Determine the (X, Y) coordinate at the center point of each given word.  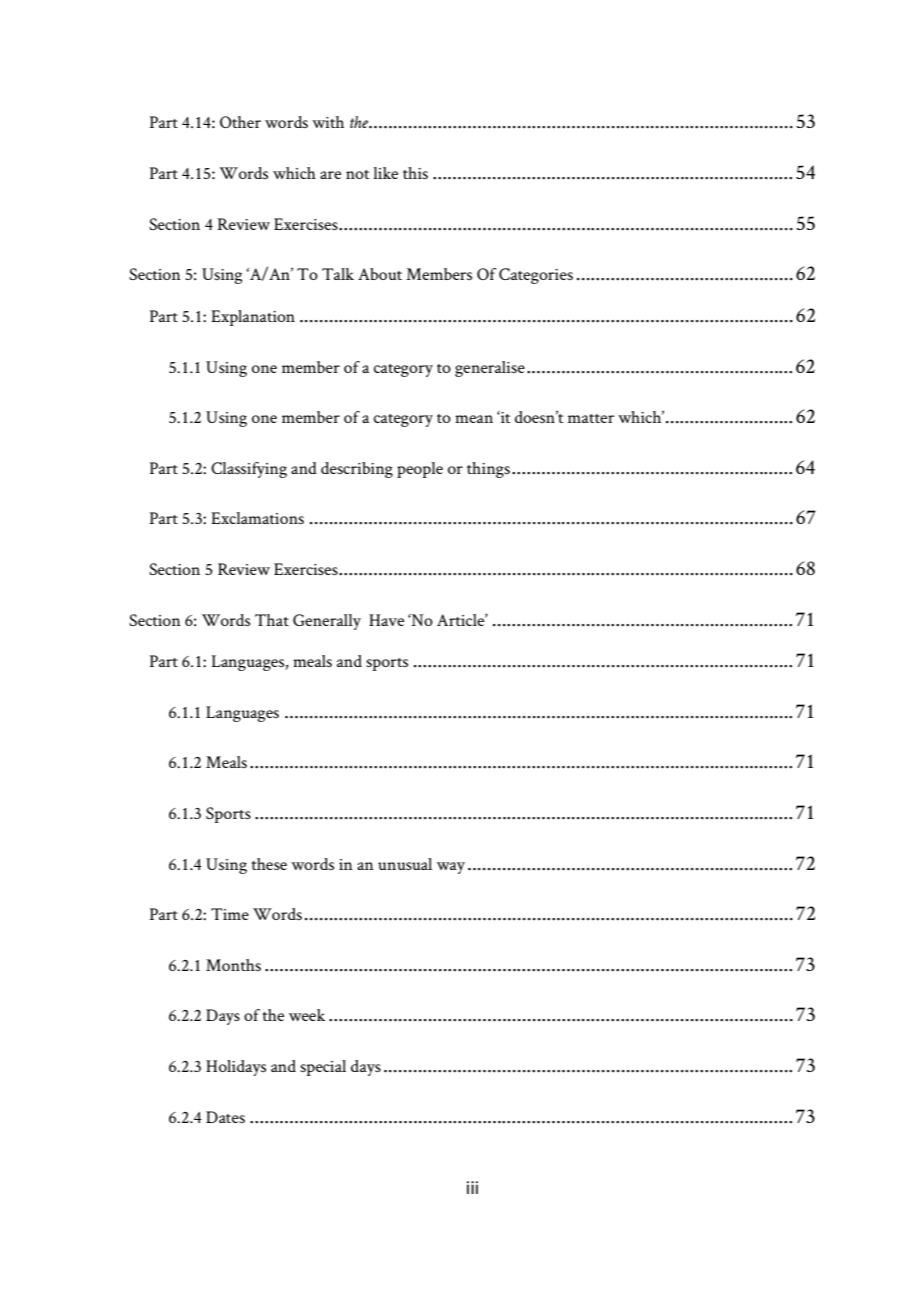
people (420, 470)
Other (240, 122)
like (385, 173)
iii (472, 1187)
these (269, 864)
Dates (225, 1117)
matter (591, 418)
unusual (405, 864)
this (415, 173)
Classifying (249, 470)
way (451, 868)
